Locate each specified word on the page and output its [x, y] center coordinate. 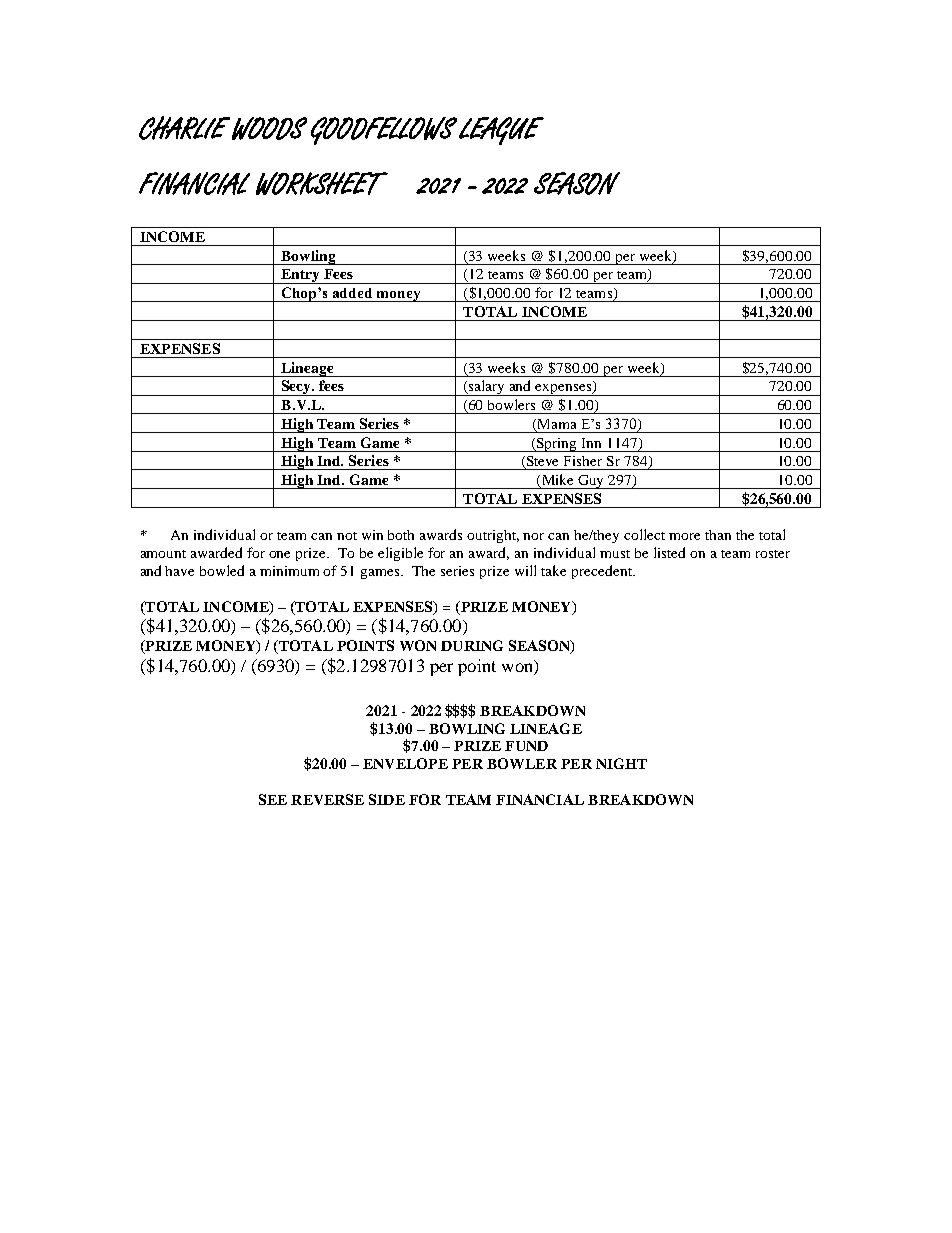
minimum [289, 571]
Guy [591, 482]
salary [487, 388]
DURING [472, 645]
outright [493, 536]
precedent [603, 572]
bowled [222, 570]
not [347, 536]
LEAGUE [501, 131]
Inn [591, 443]
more [684, 536]
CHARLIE [184, 128]
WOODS [269, 128]
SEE [273, 799]
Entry [300, 276]
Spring [557, 445]
